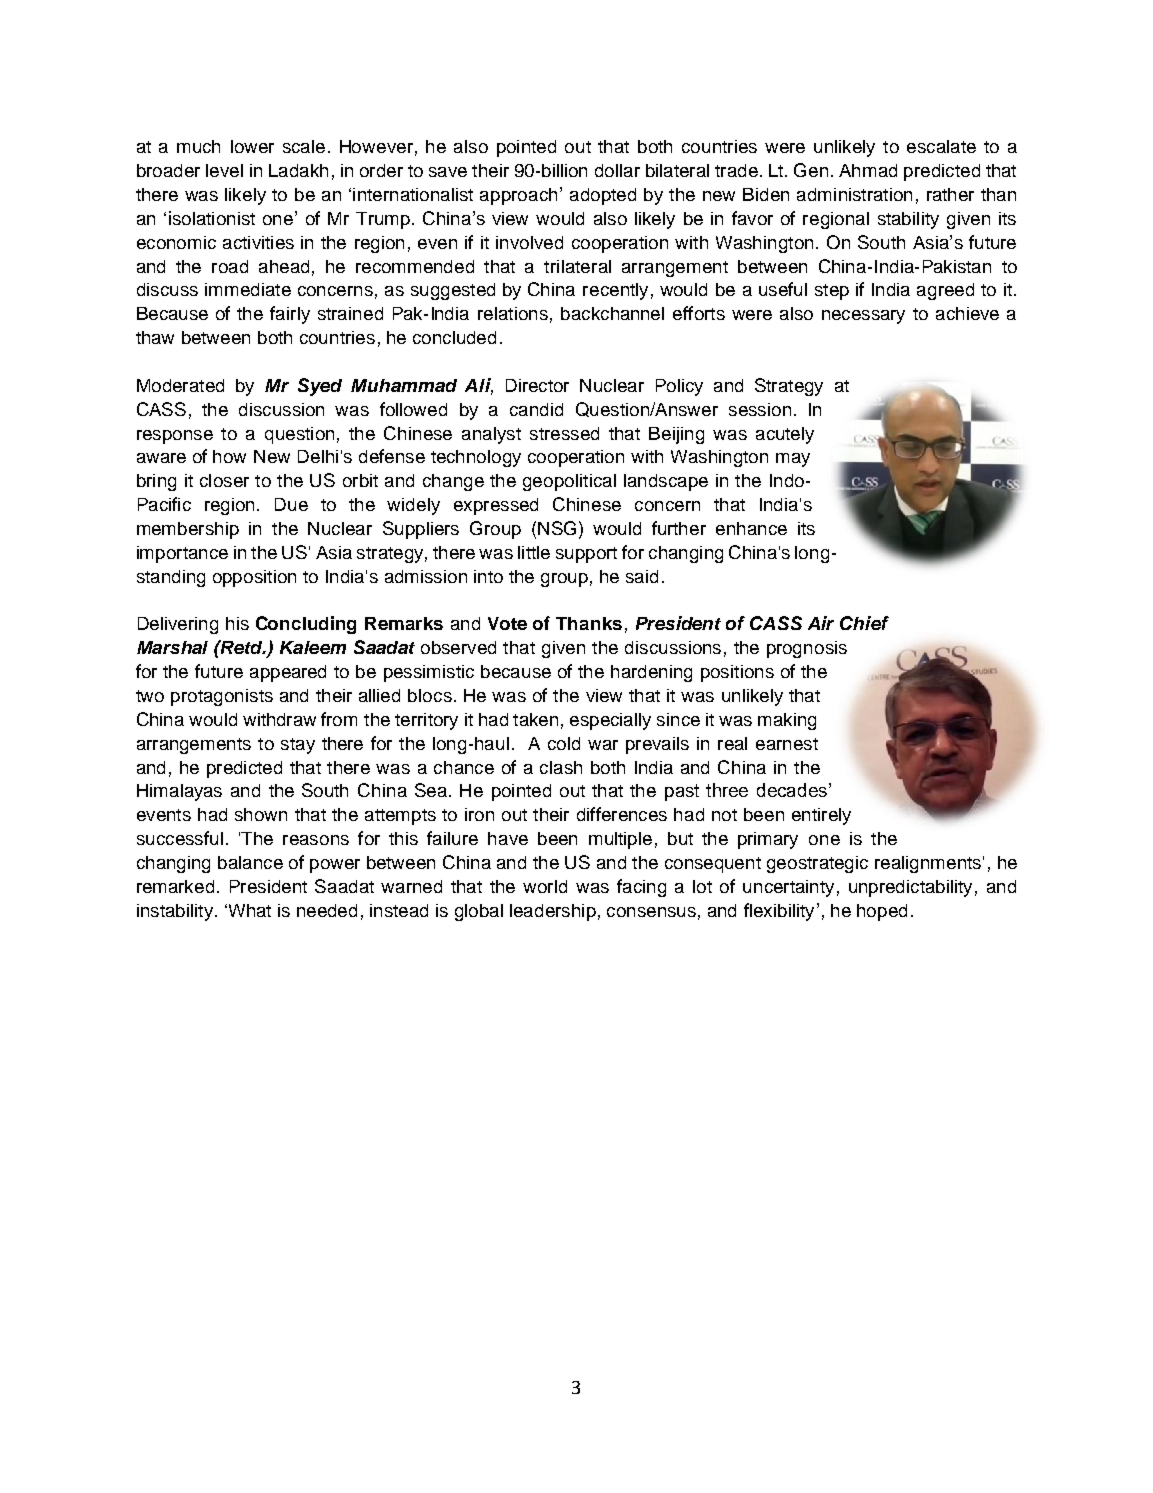  I want to click on Moderated, so click(180, 385).
